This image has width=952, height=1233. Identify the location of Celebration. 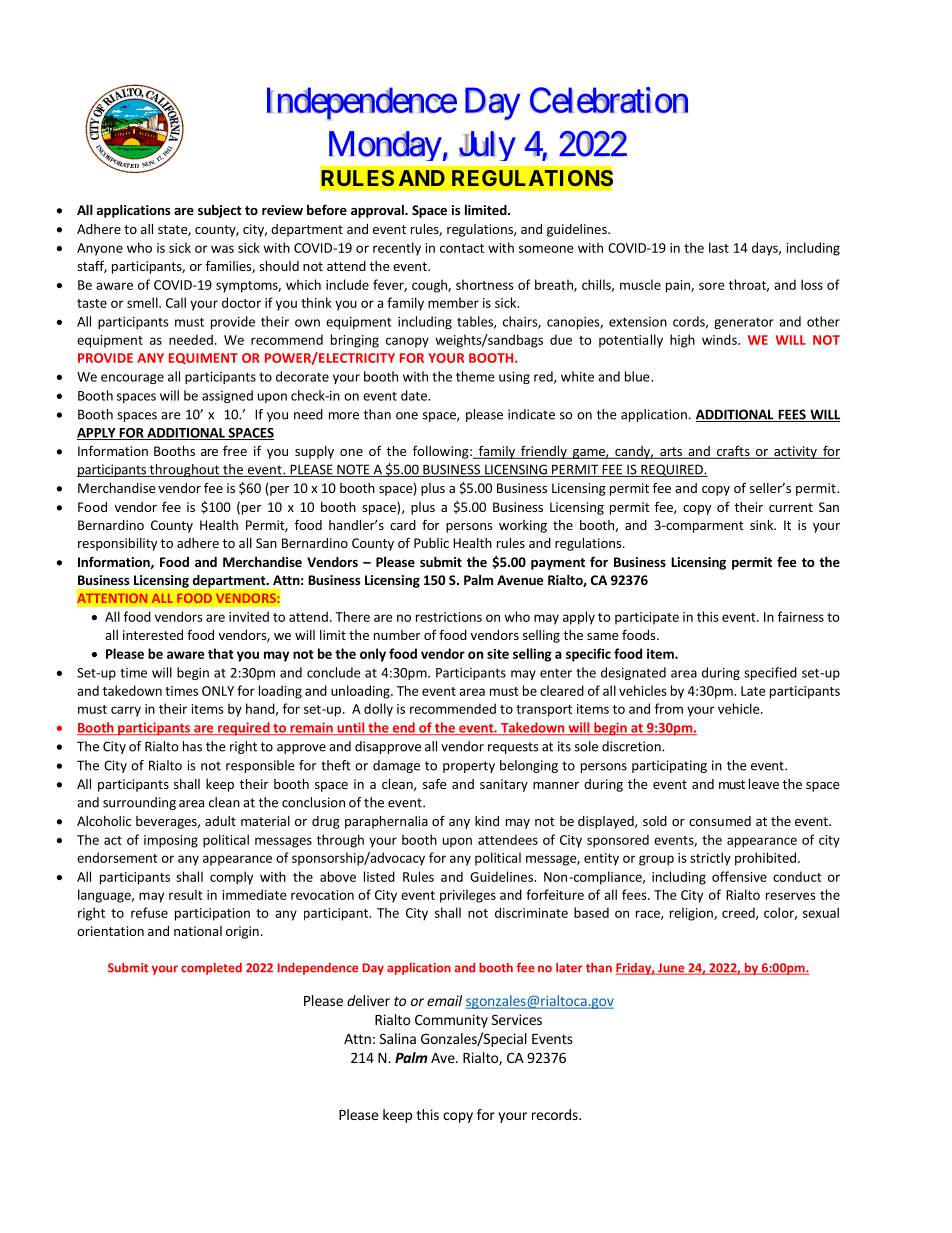
(609, 100).
